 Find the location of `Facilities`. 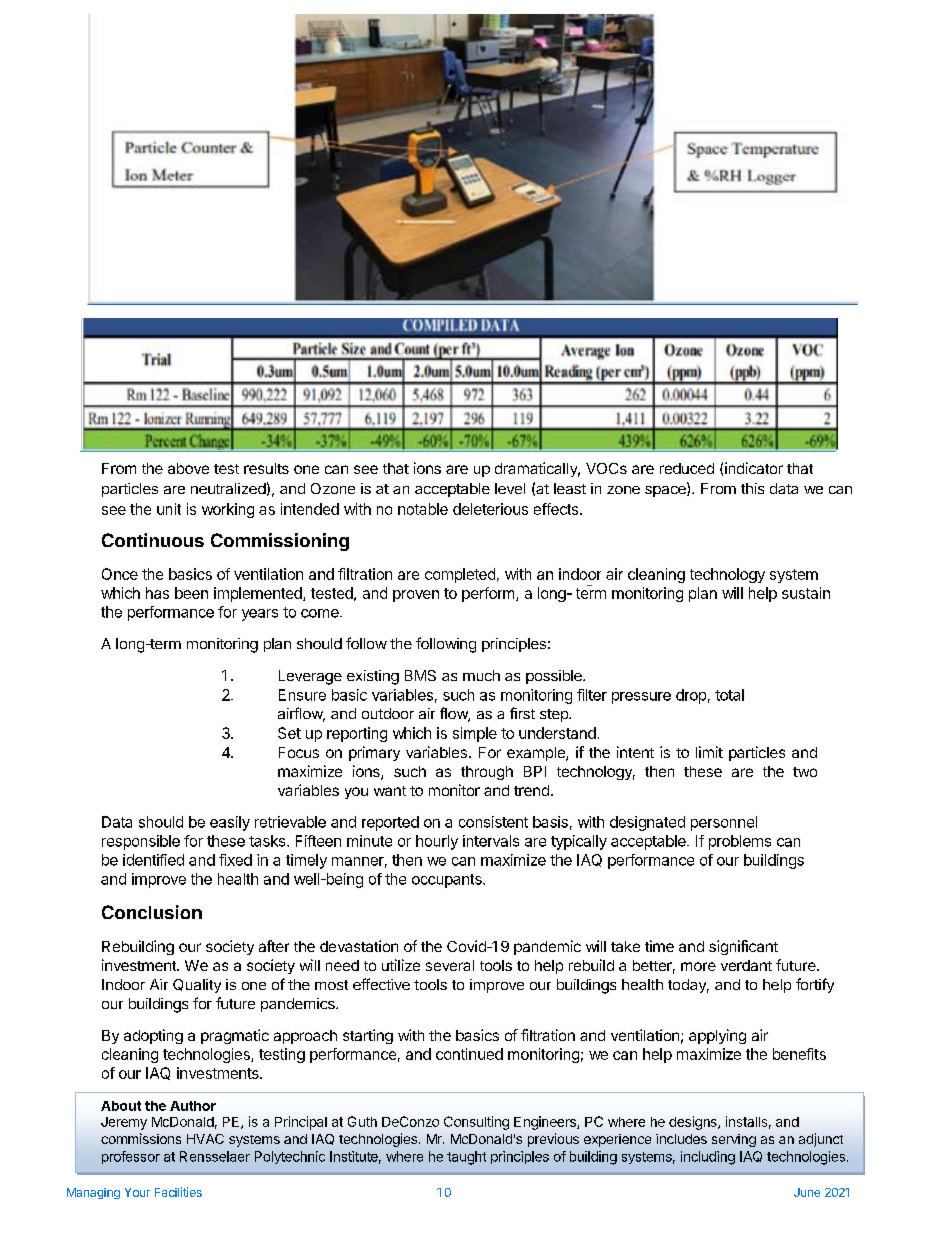

Facilities is located at coordinates (178, 1192).
